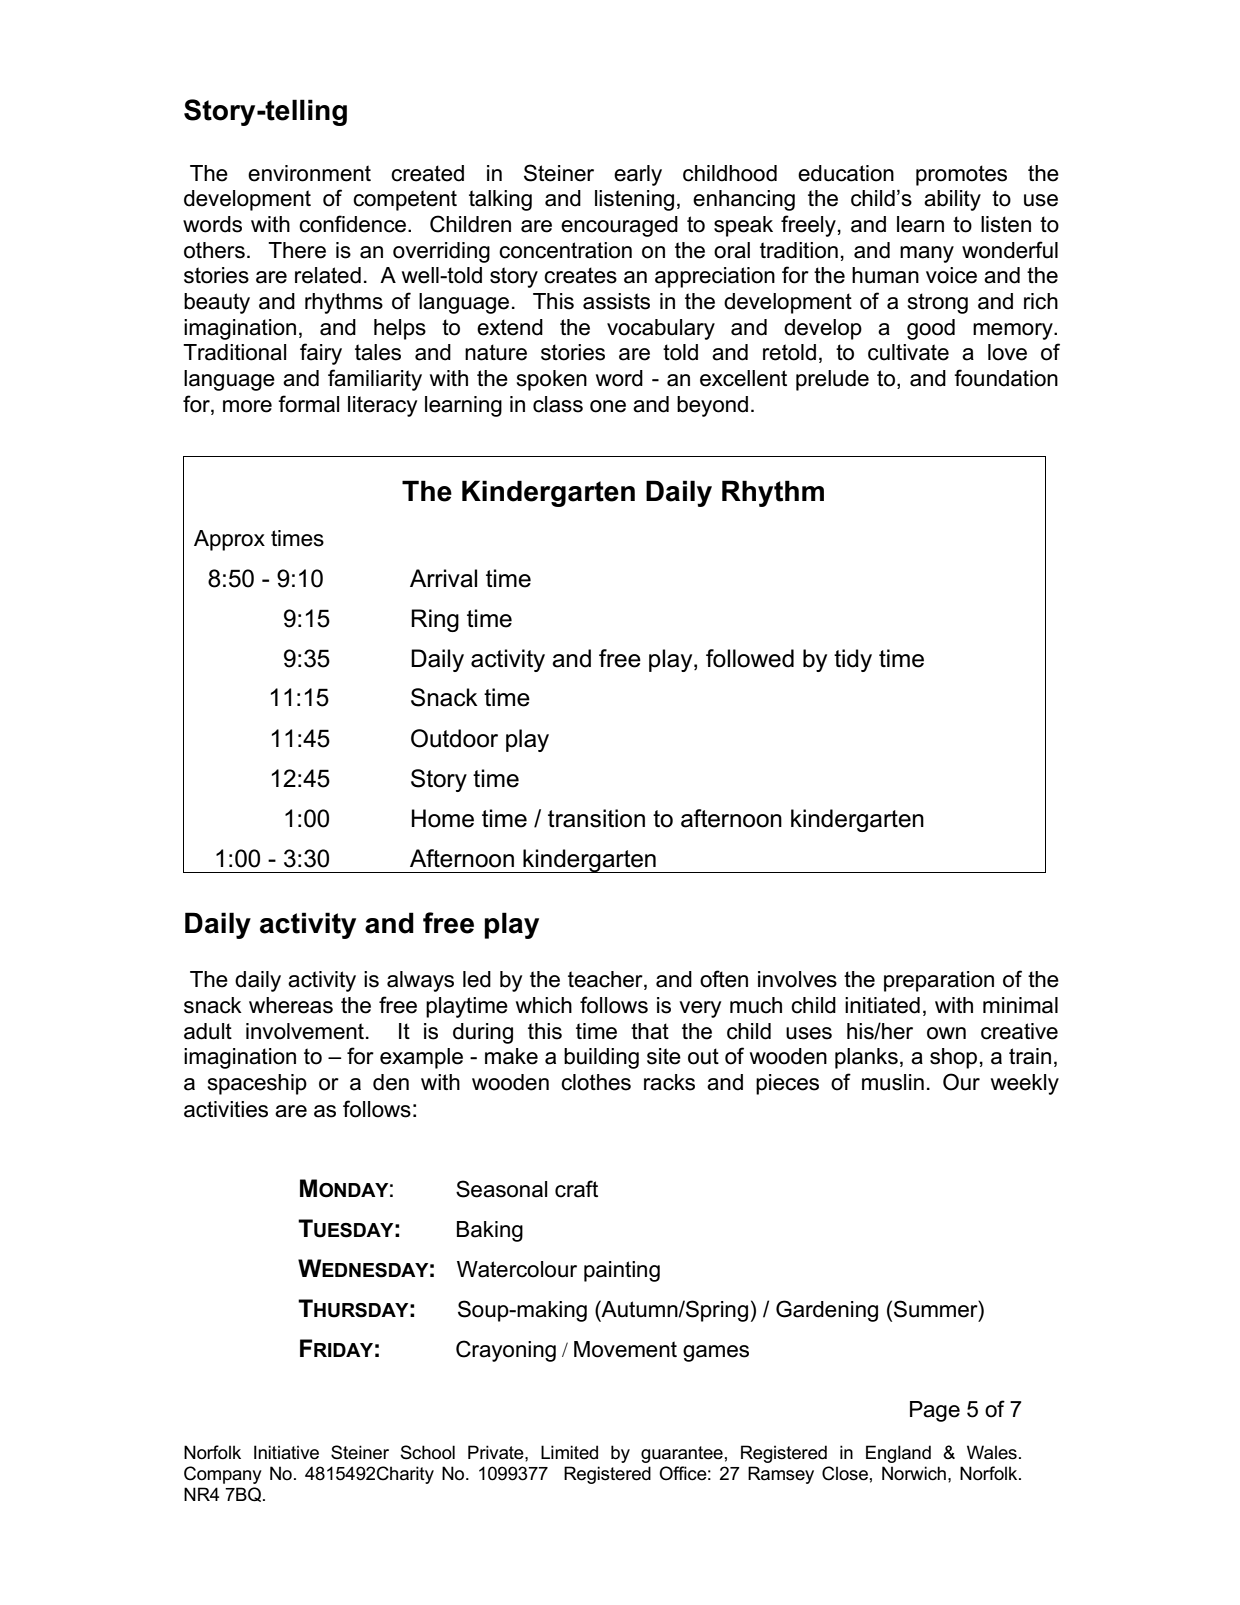  Describe the element at coordinates (352, 224) in the image. I see `confidence` at that location.
